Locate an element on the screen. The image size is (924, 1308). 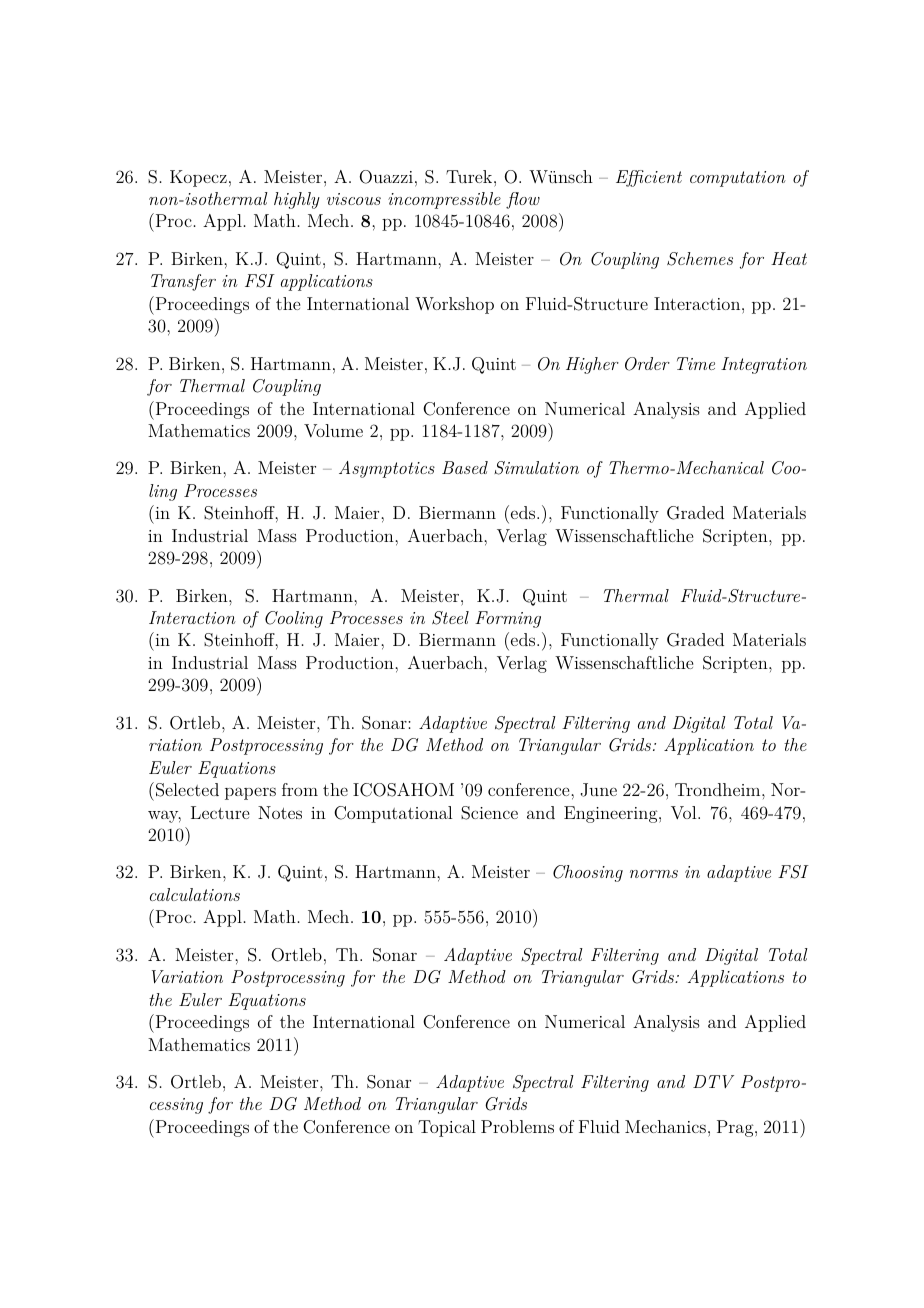
from is located at coordinates (300, 789).
